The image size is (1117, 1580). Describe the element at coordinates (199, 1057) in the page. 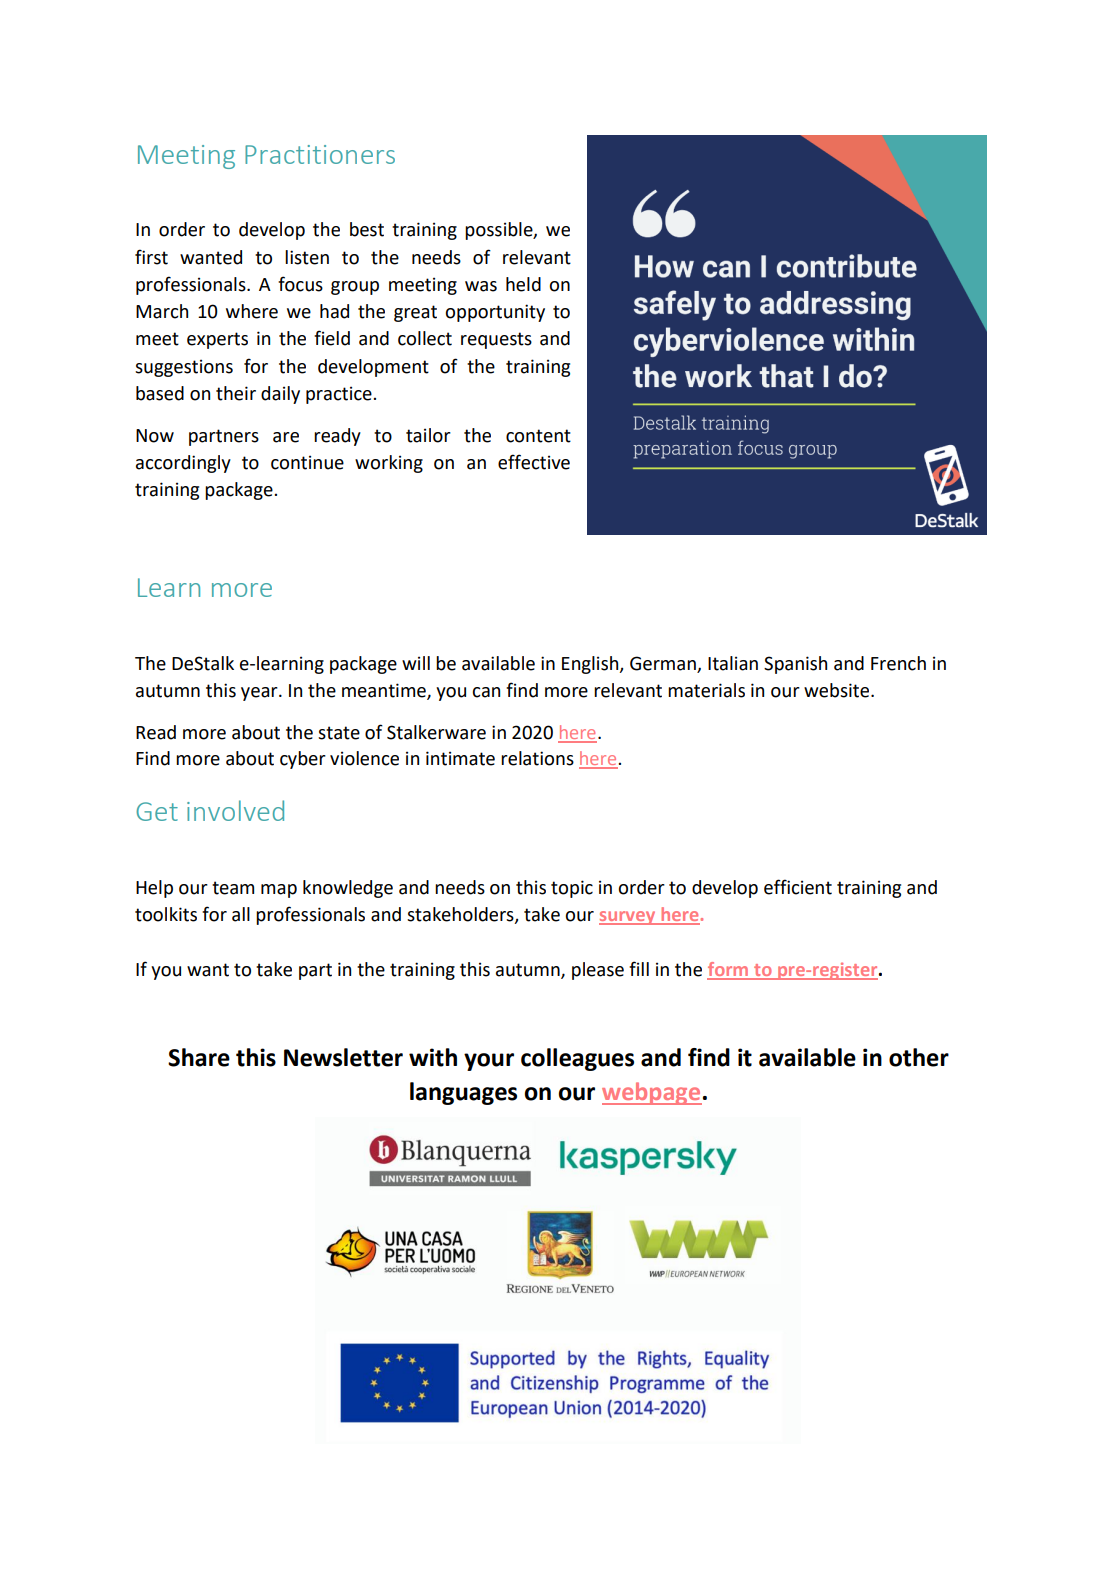

I see `Share` at that location.
